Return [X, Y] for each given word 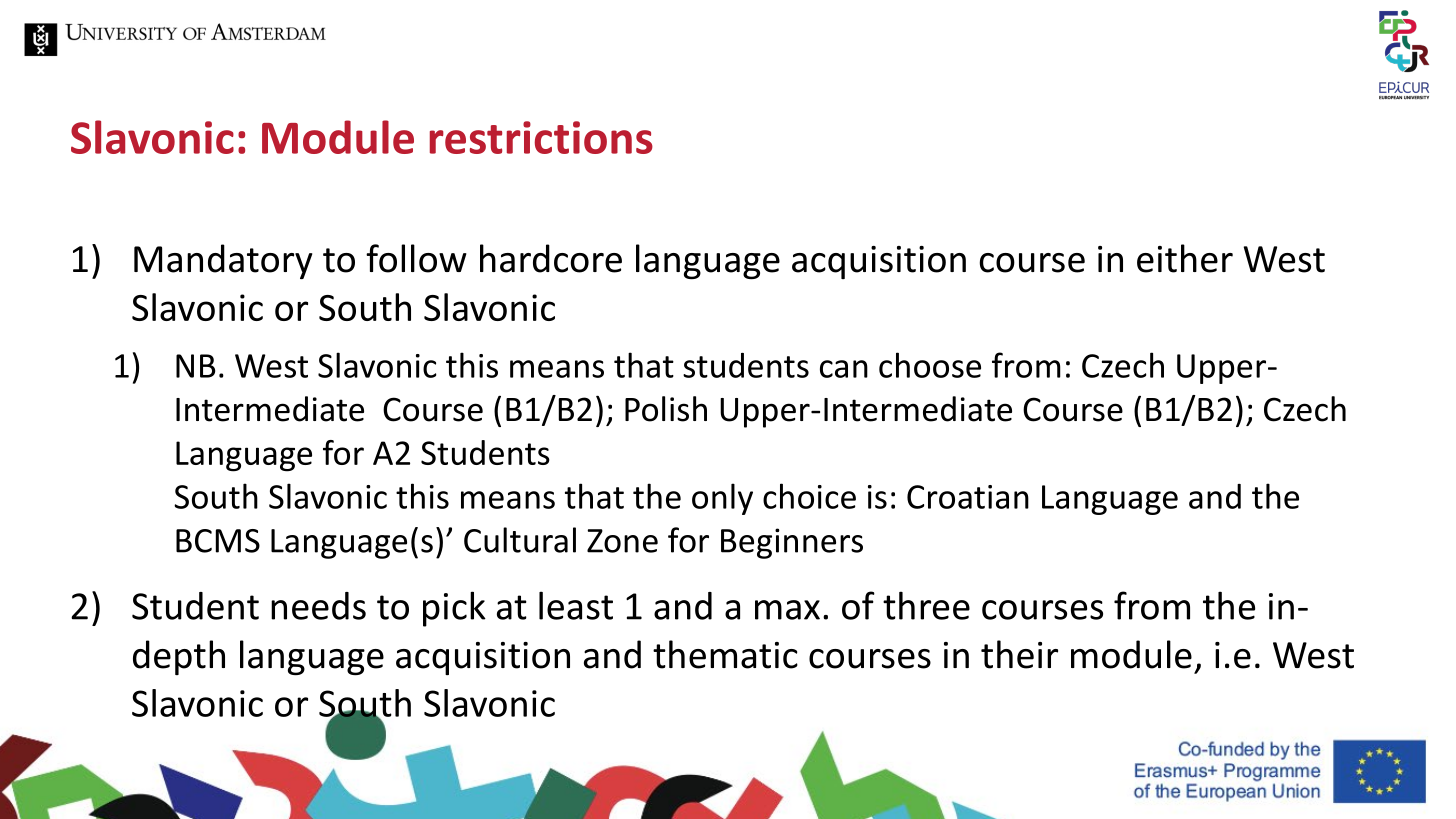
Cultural [520, 540]
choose [930, 365]
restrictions [541, 137]
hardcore [551, 258]
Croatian [968, 497]
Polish [666, 409]
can [844, 369]
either [1185, 258]
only [722, 499]
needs [318, 606]
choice [809, 496]
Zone [622, 541]
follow [416, 258]
